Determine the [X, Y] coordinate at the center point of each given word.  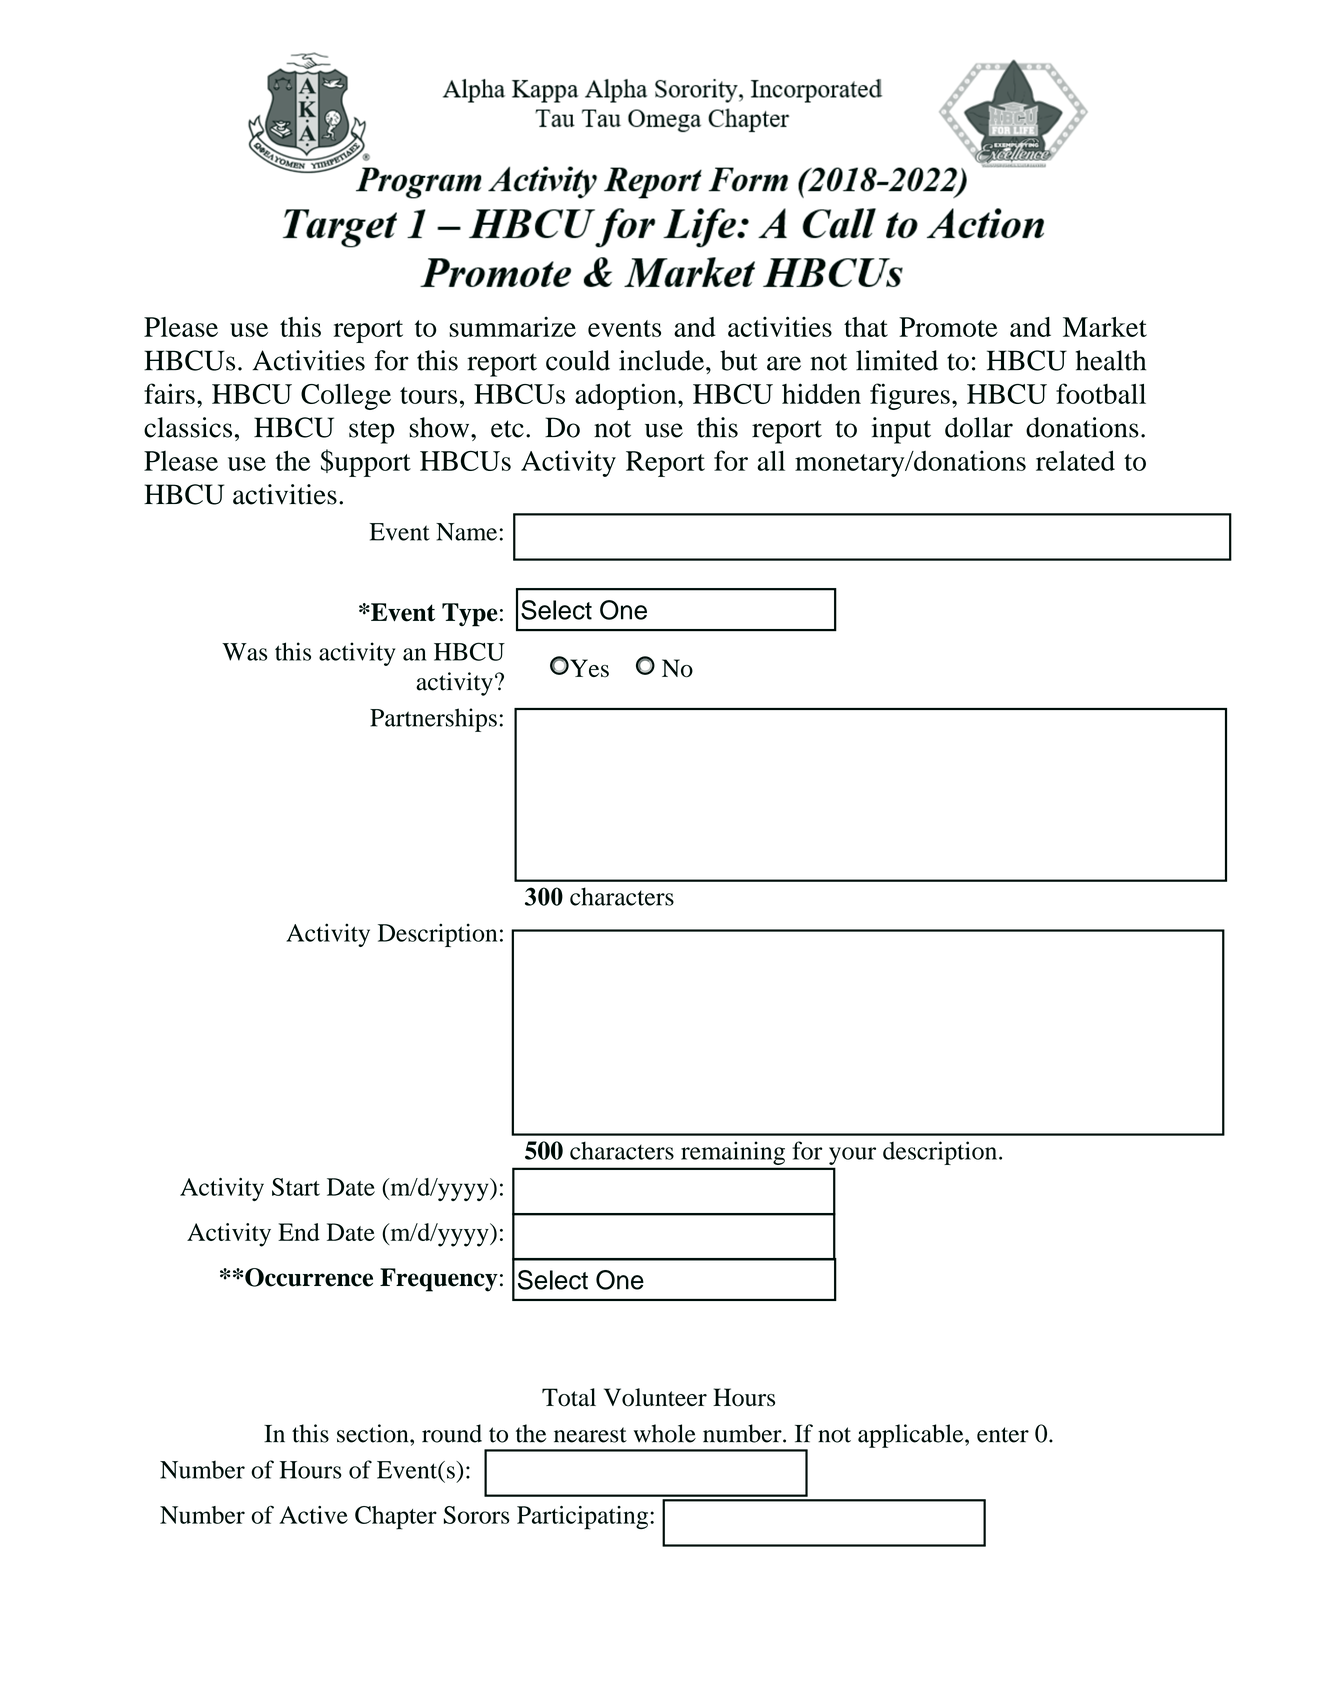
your [852, 1156]
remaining [733, 1153]
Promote [948, 327]
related [1075, 460]
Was [244, 652]
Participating [582, 1518]
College [346, 397]
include [661, 360]
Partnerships [433, 720]
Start [296, 1187]
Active [313, 1515]
